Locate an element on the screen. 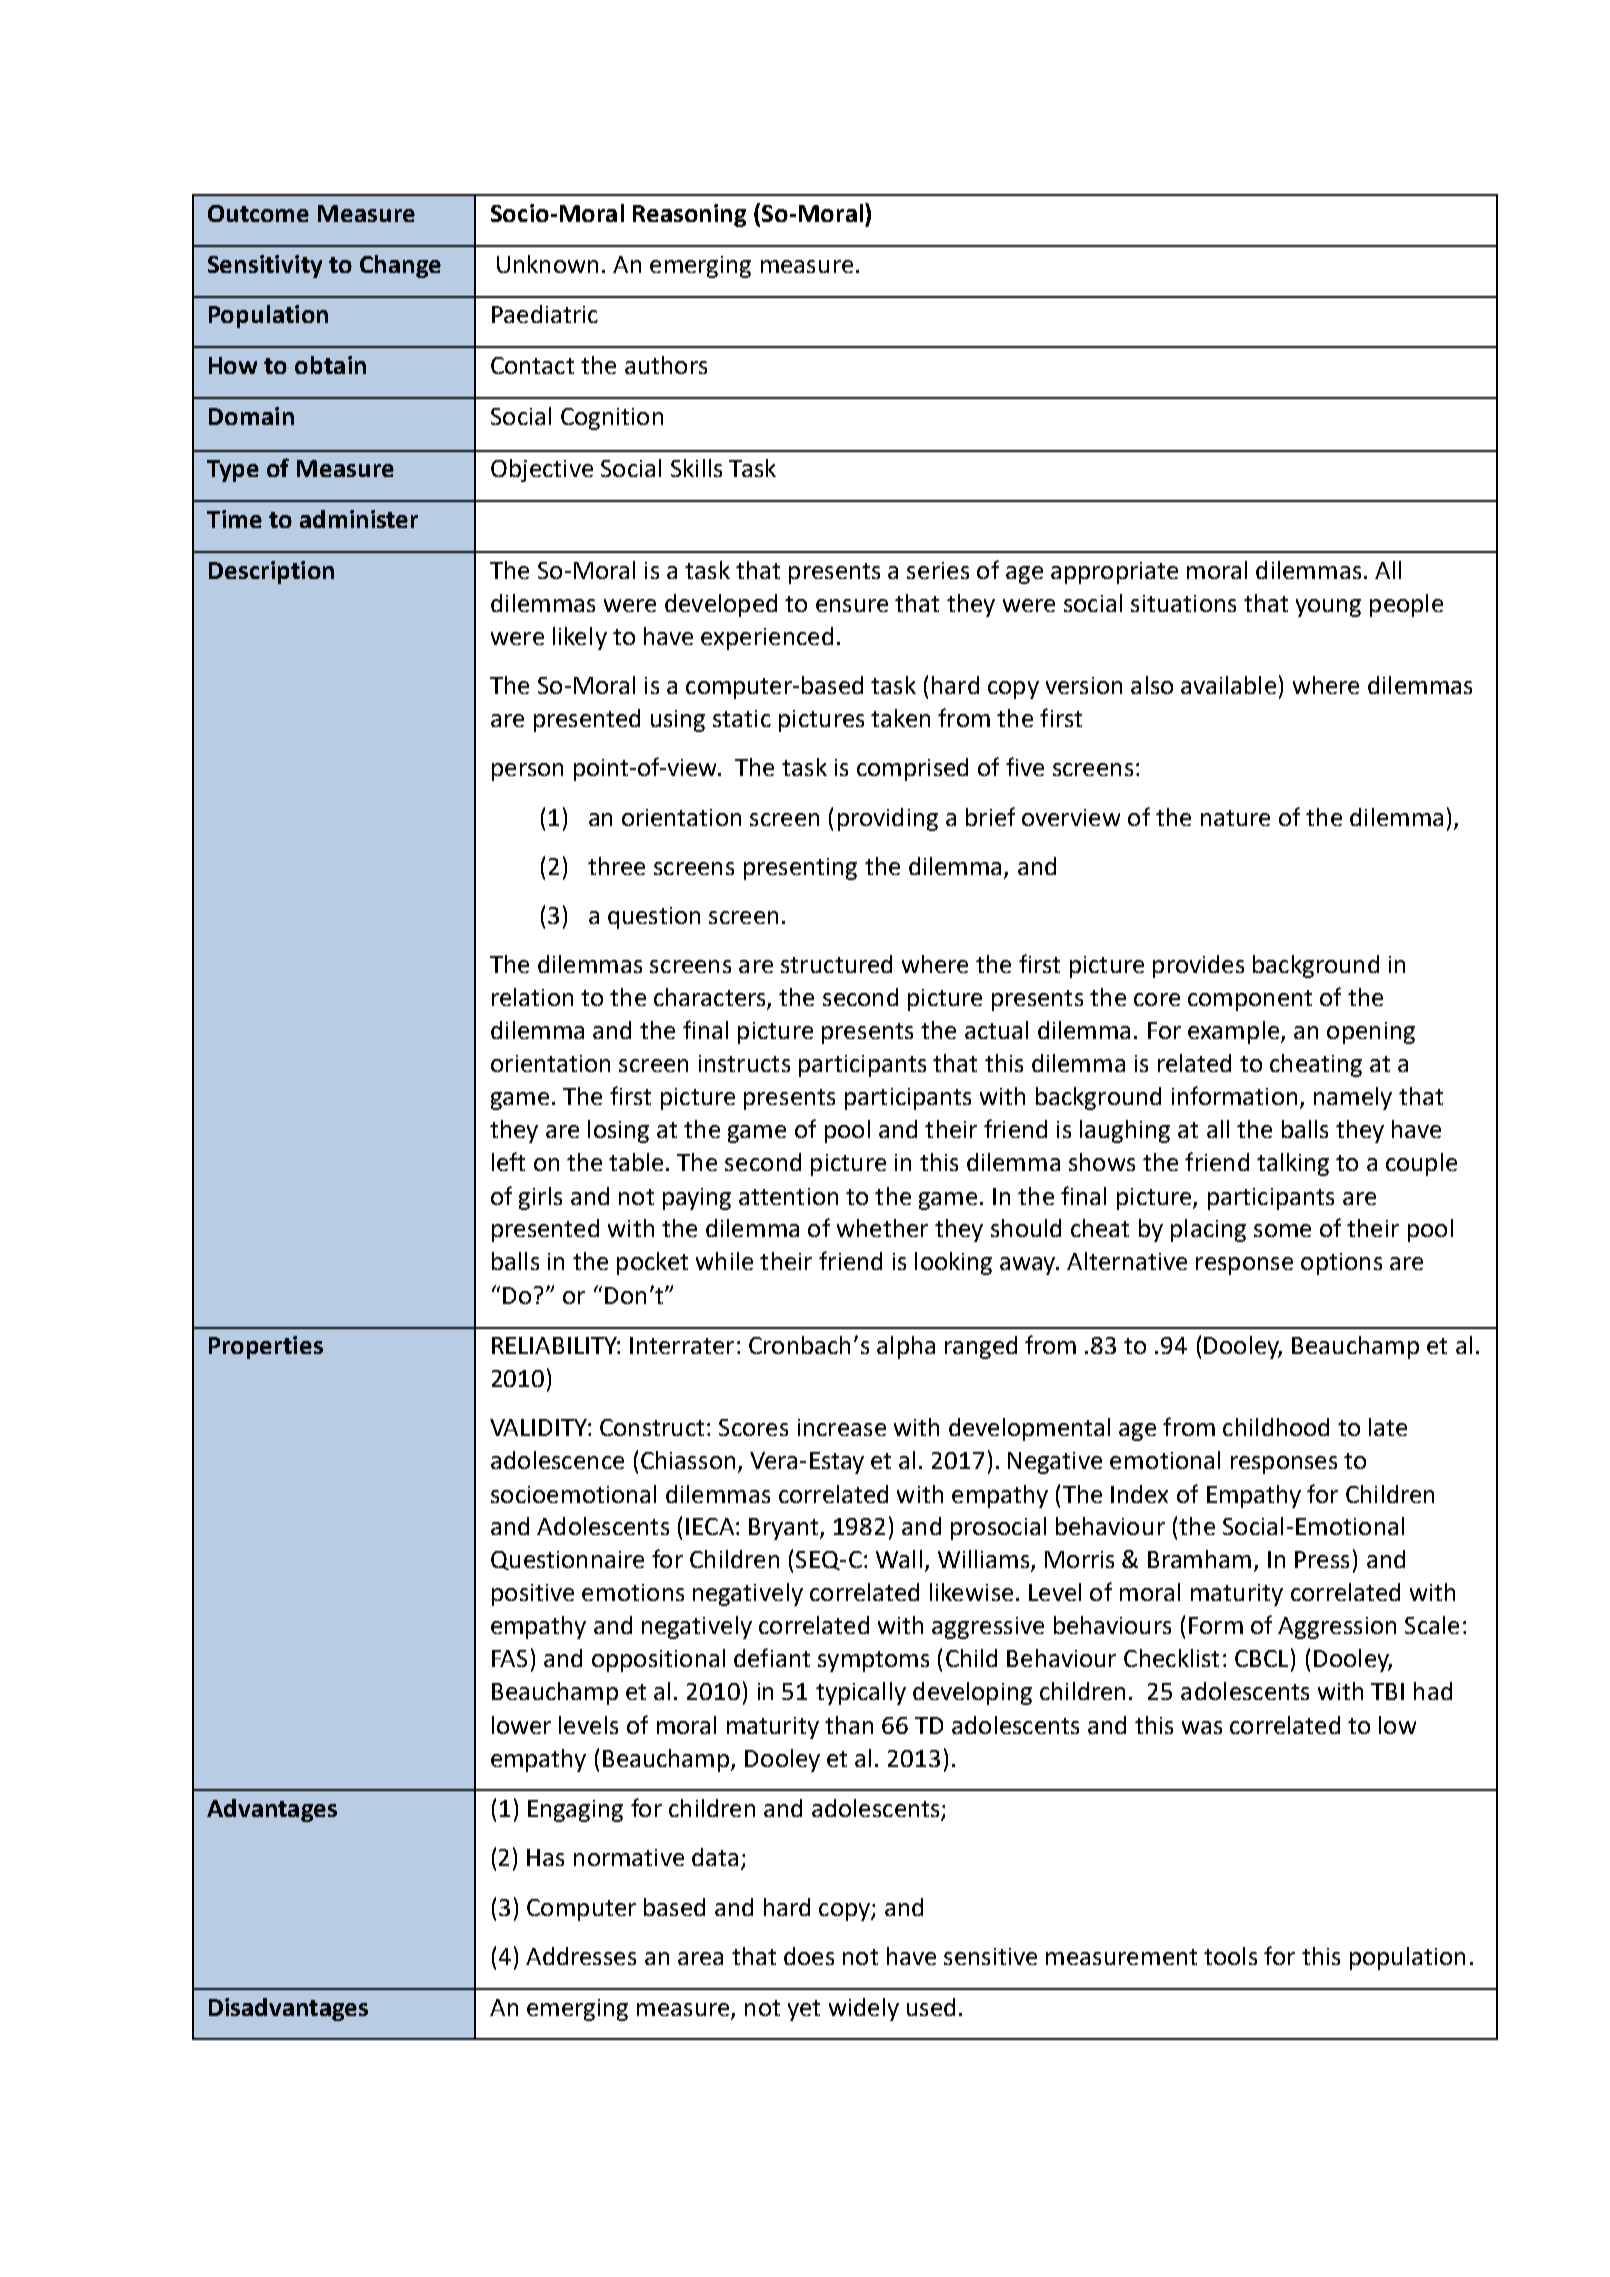 The height and width of the screenshot is (2277, 1610). Reasoning is located at coordinates (689, 215).
